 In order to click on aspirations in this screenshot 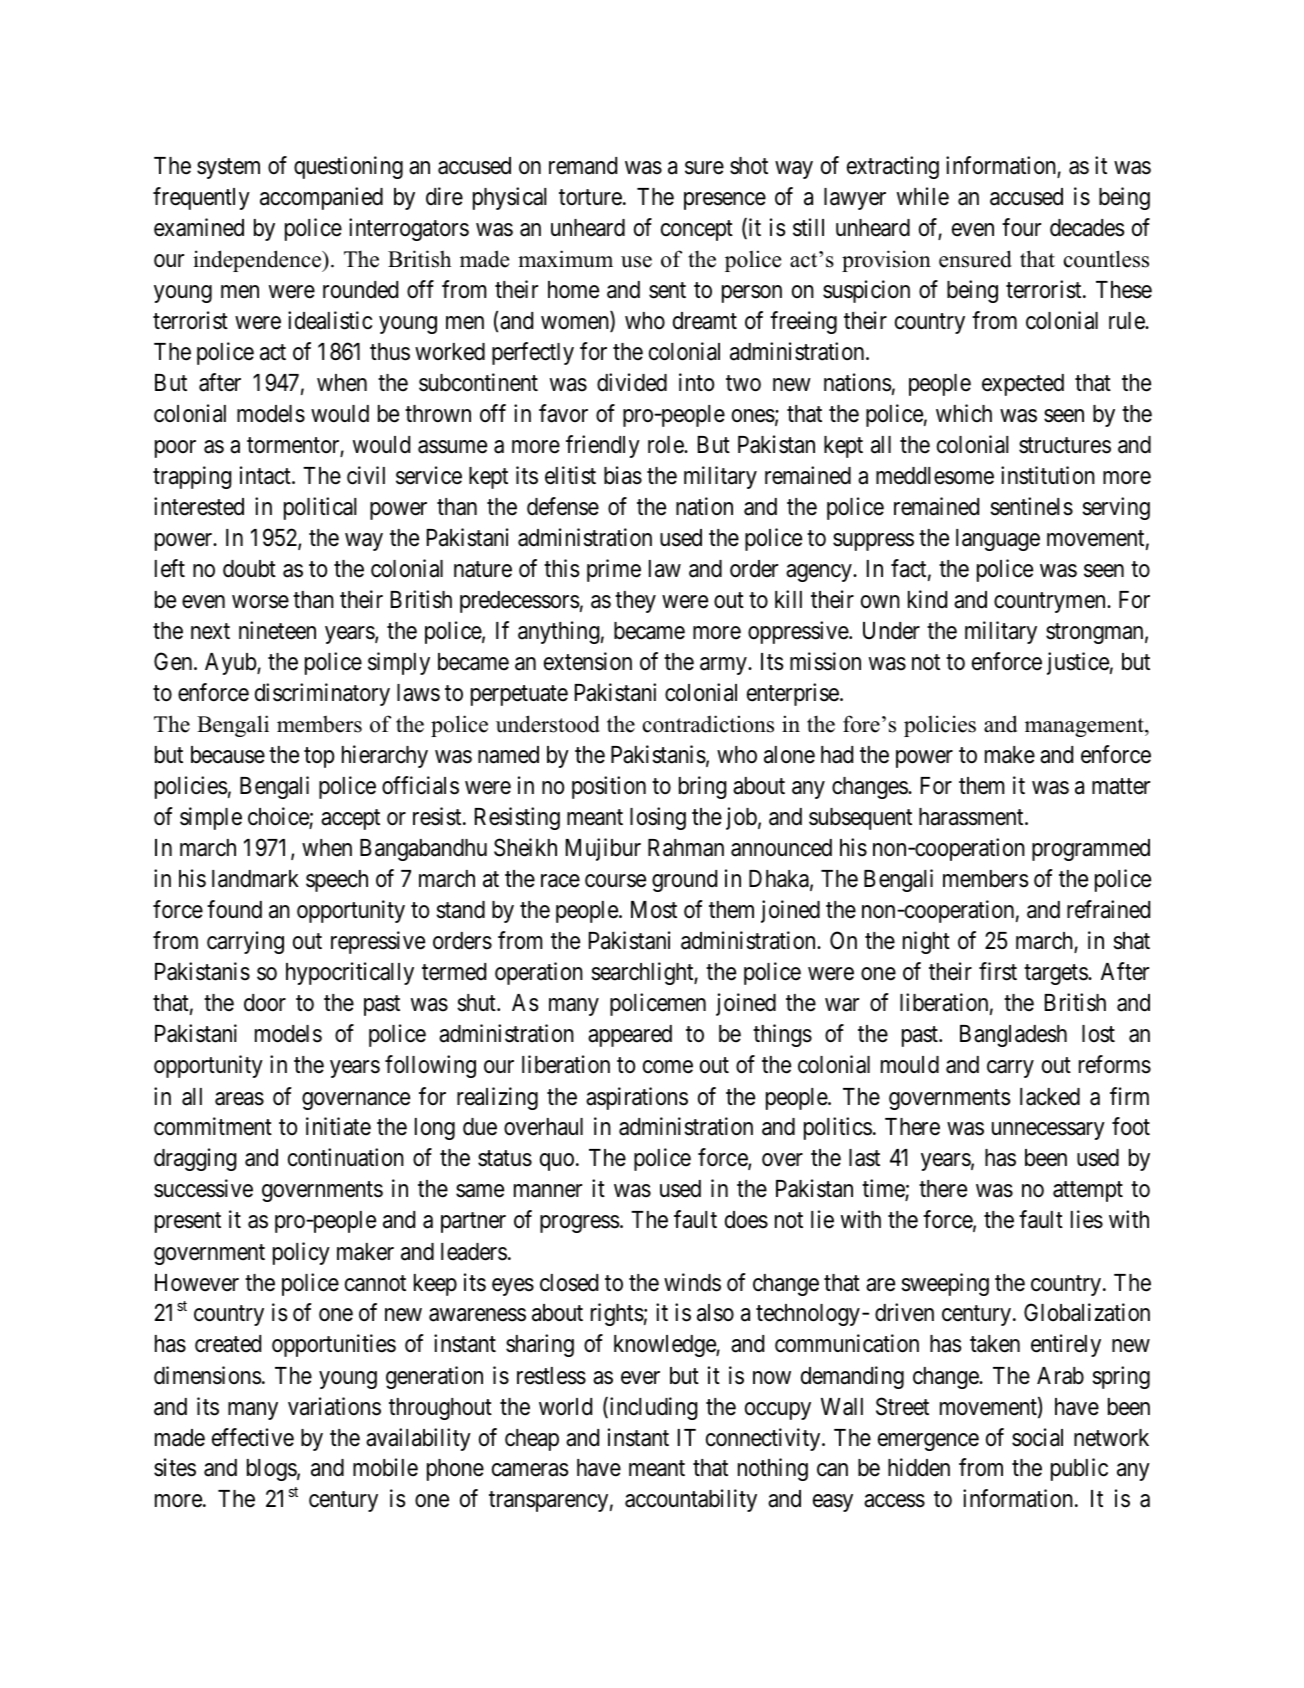, I will do `click(637, 1098)`.
